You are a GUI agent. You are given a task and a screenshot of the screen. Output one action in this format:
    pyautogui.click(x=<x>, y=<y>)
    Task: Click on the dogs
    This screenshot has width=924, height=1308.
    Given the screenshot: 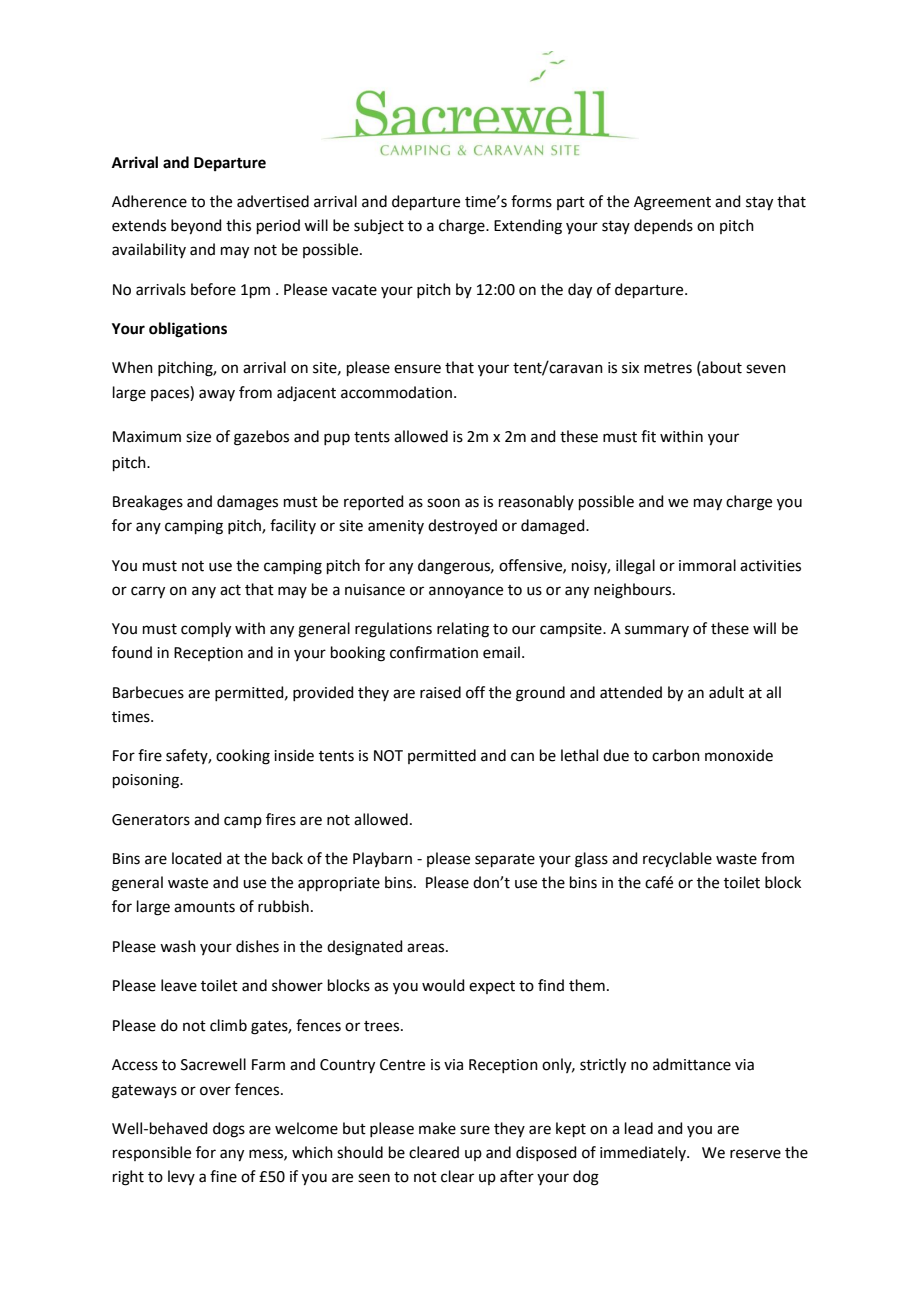 What is the action you would take?
    pyautogui.click(x=229, y=1130)
